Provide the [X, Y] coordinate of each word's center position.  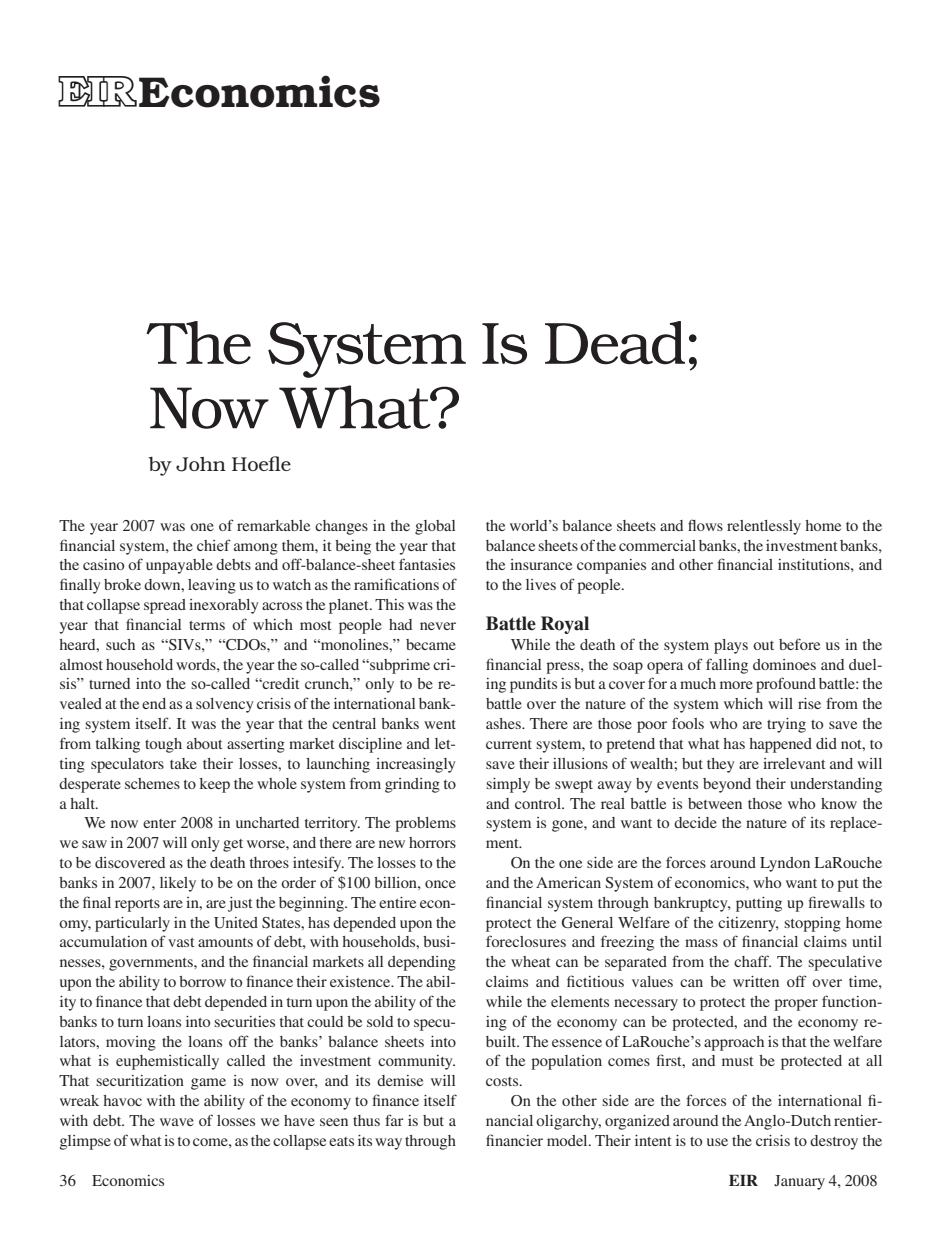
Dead [615, 343]
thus [366, 1120]
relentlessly [764, 527]
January [799, 1182]
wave [177, 1122]
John [201, 464]
